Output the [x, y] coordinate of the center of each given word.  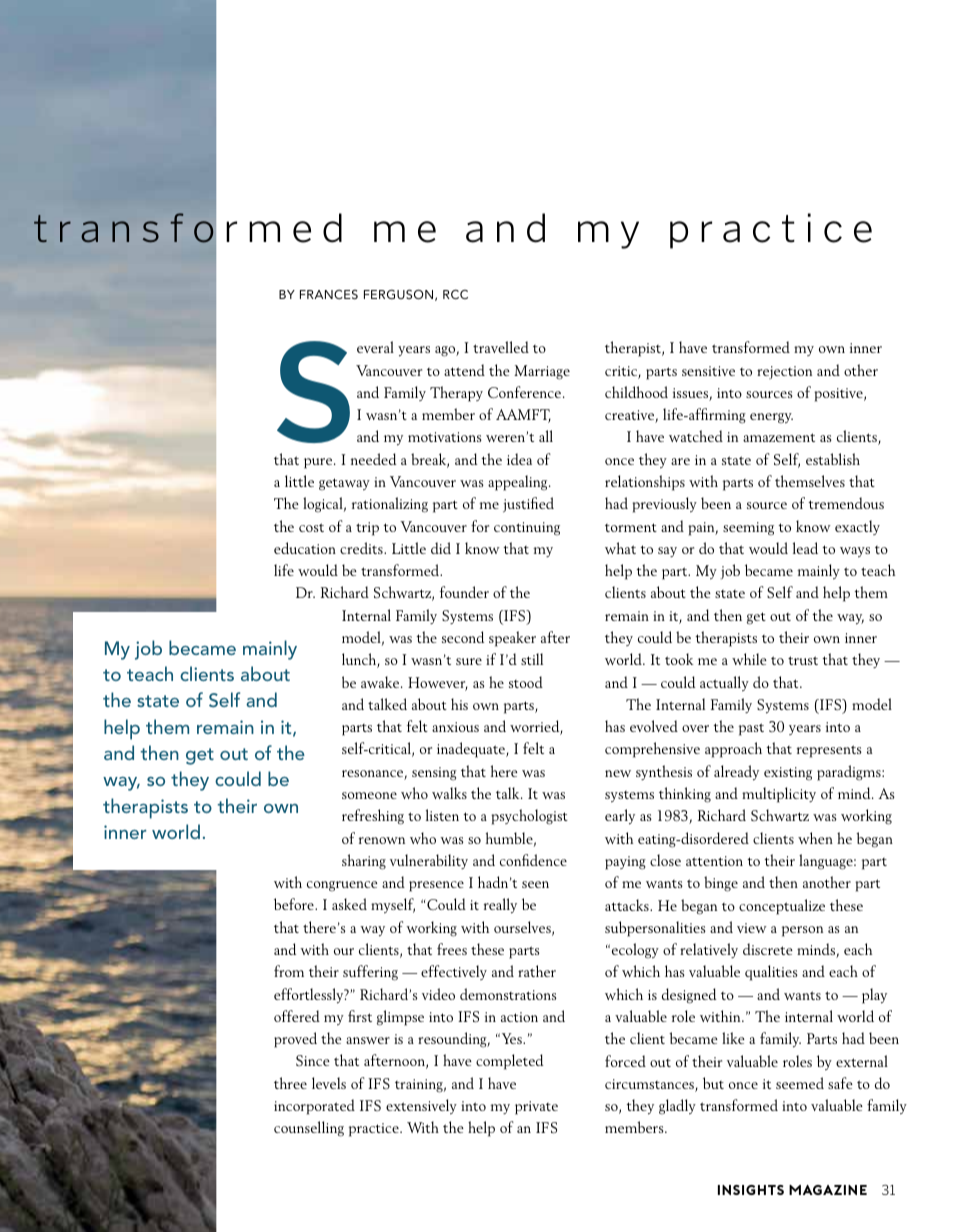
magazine [828, 1190]
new [618, 773]
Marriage [542, 372]
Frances [329, 295]
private [536, 1108]
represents [829, 751]
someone [369, 795]
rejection [784, 372]
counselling [309, 1129]
